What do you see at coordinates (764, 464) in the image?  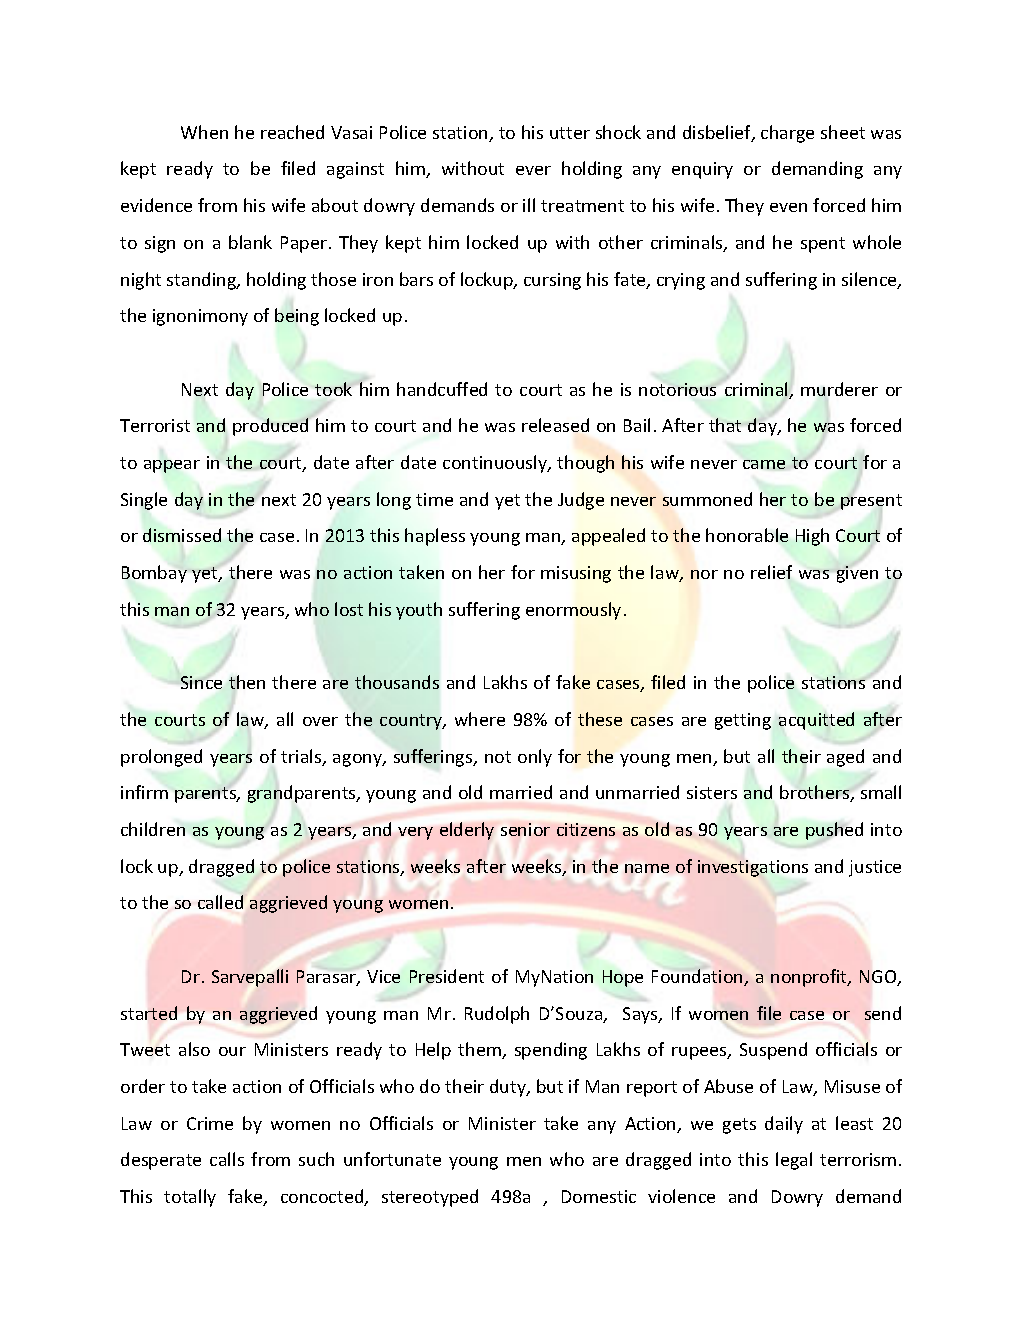 I see `came` at bounding box center [764, 464].
